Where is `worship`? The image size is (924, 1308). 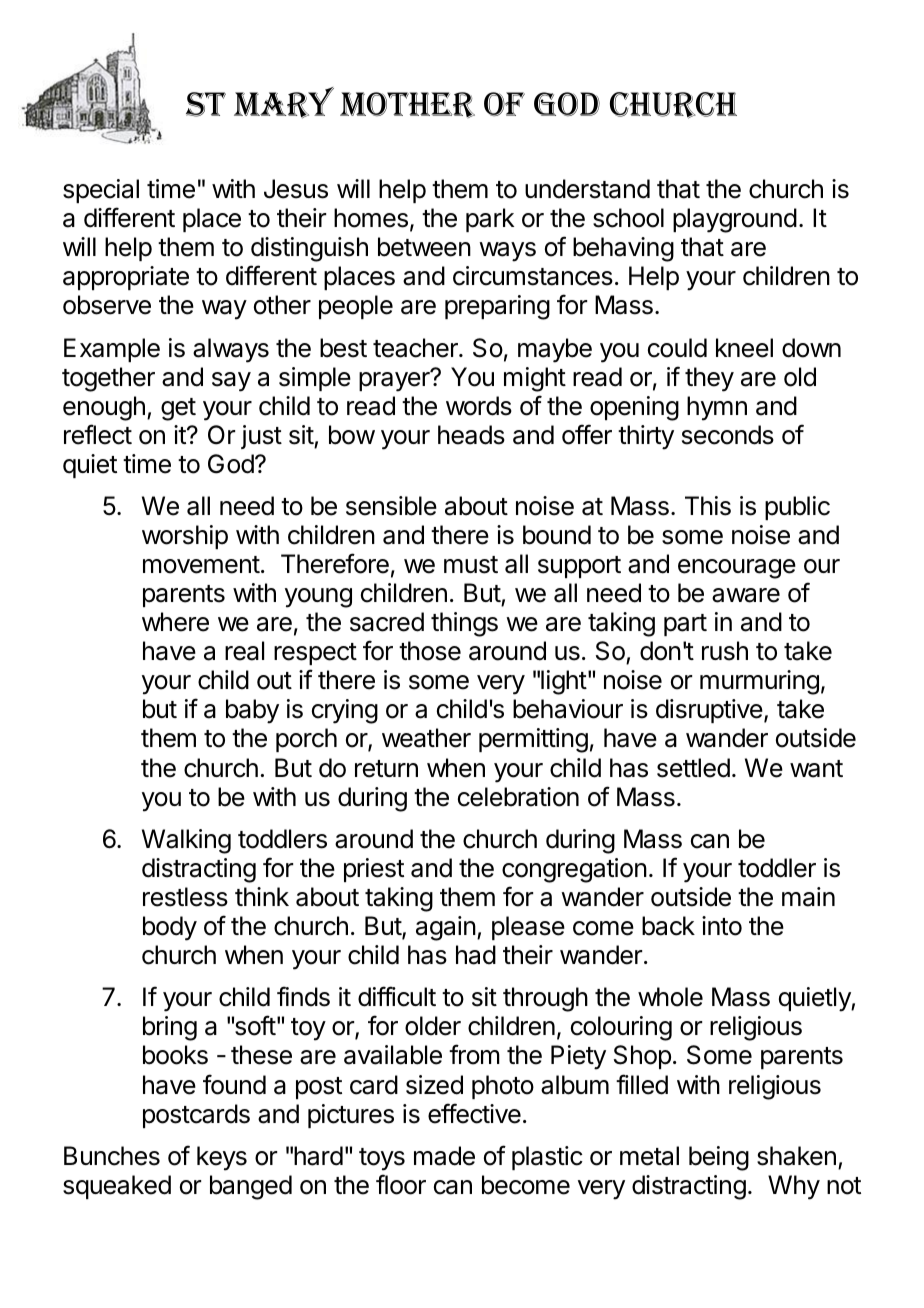 worship is located at coordinates (185, 537).
